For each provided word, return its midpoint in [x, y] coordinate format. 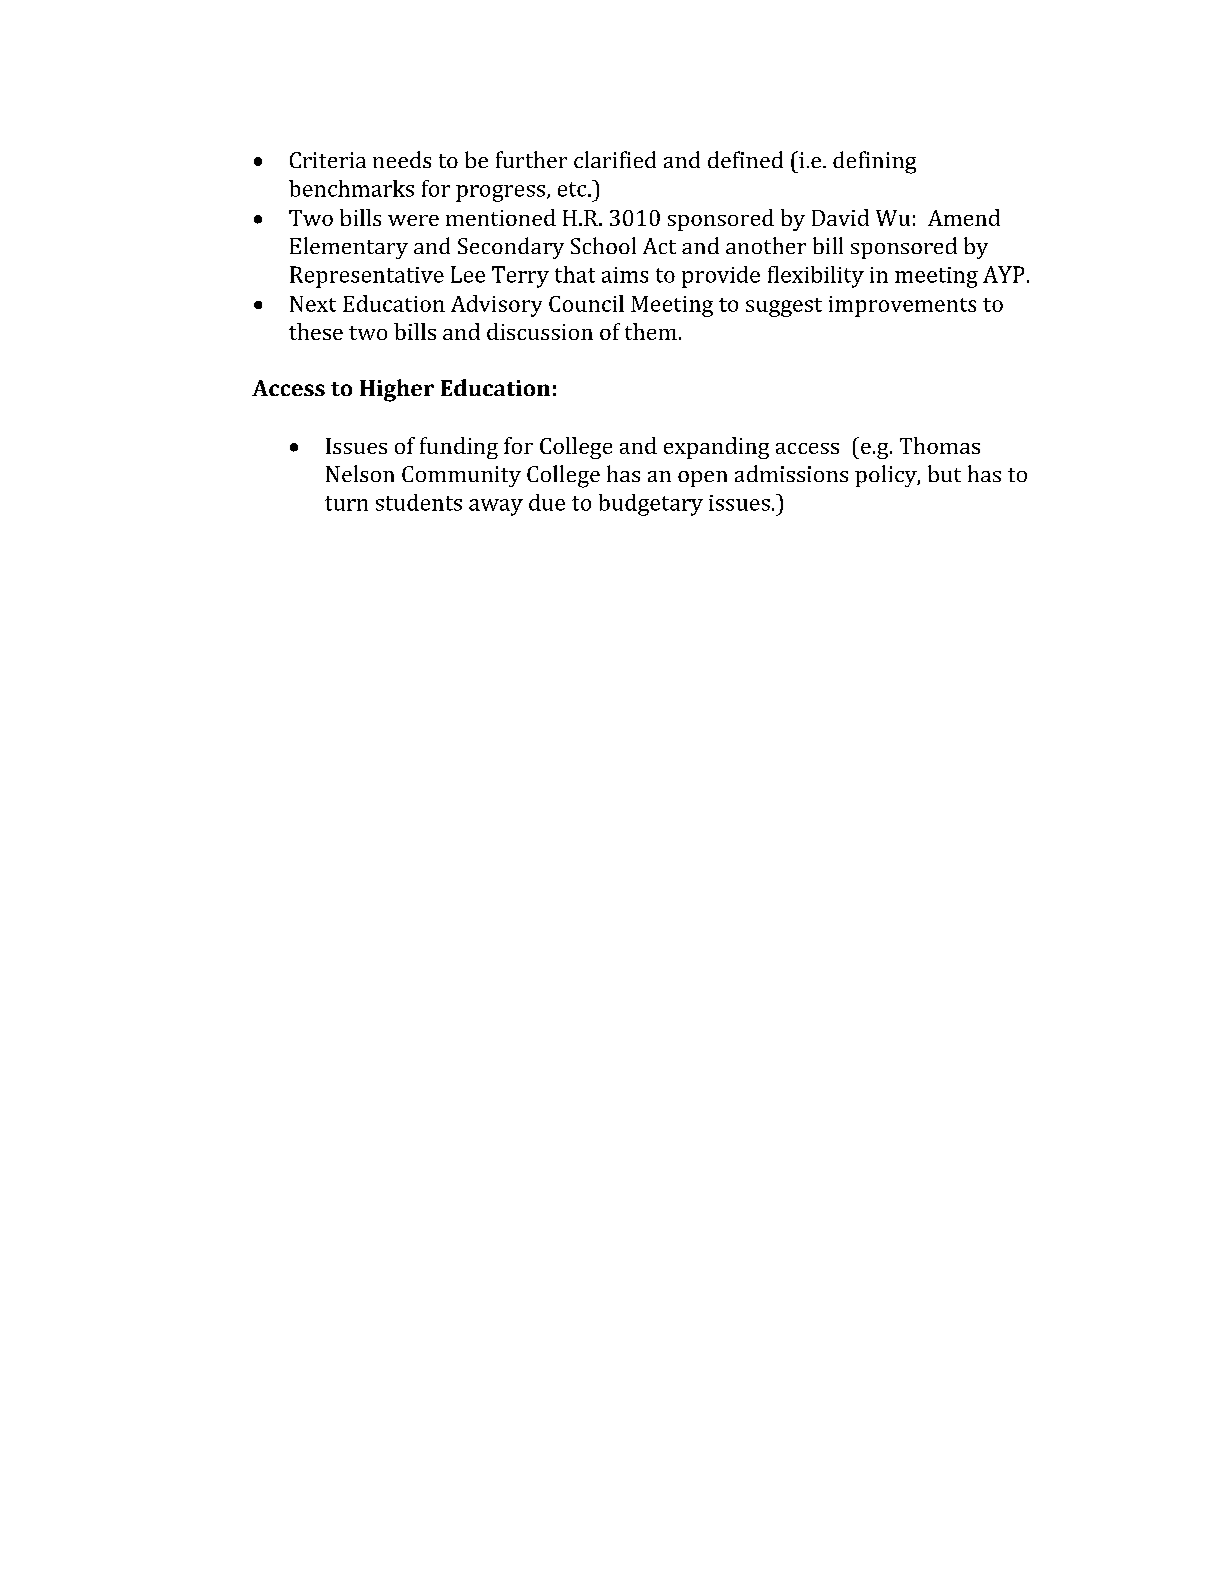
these [316, 331]
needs [402, 159]
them [651, 331]
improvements [902, 306]
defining [874, 162]
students [419, 502]
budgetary [651, 505]
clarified [615, 159]
